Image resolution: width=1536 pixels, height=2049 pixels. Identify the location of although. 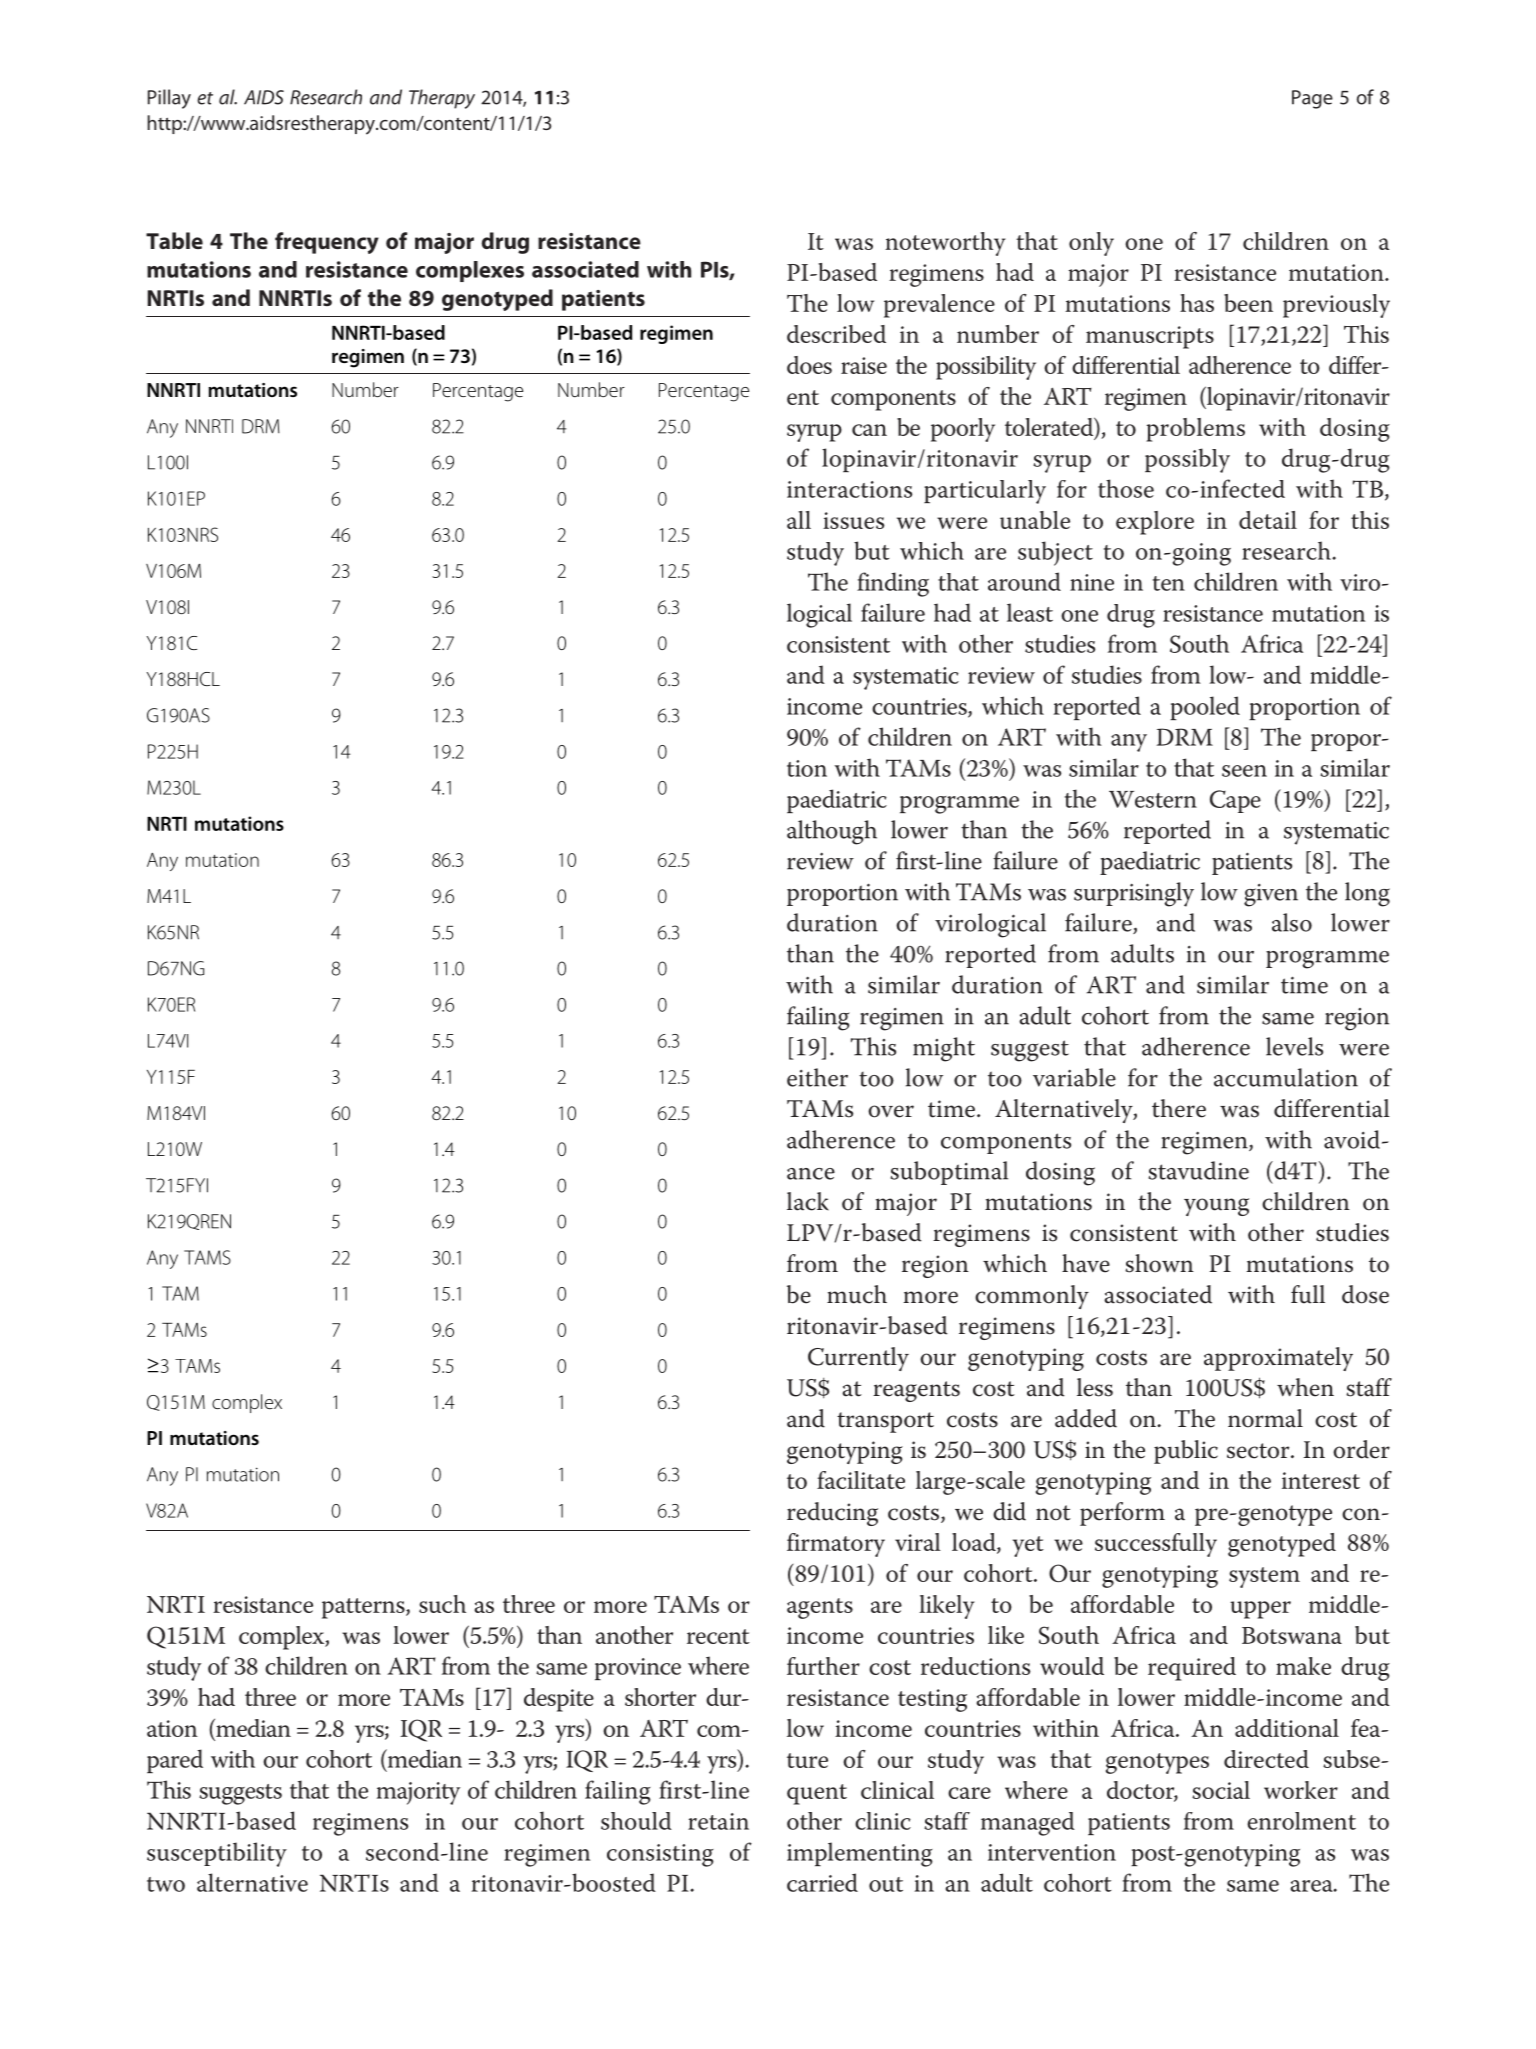
(832, 832).
